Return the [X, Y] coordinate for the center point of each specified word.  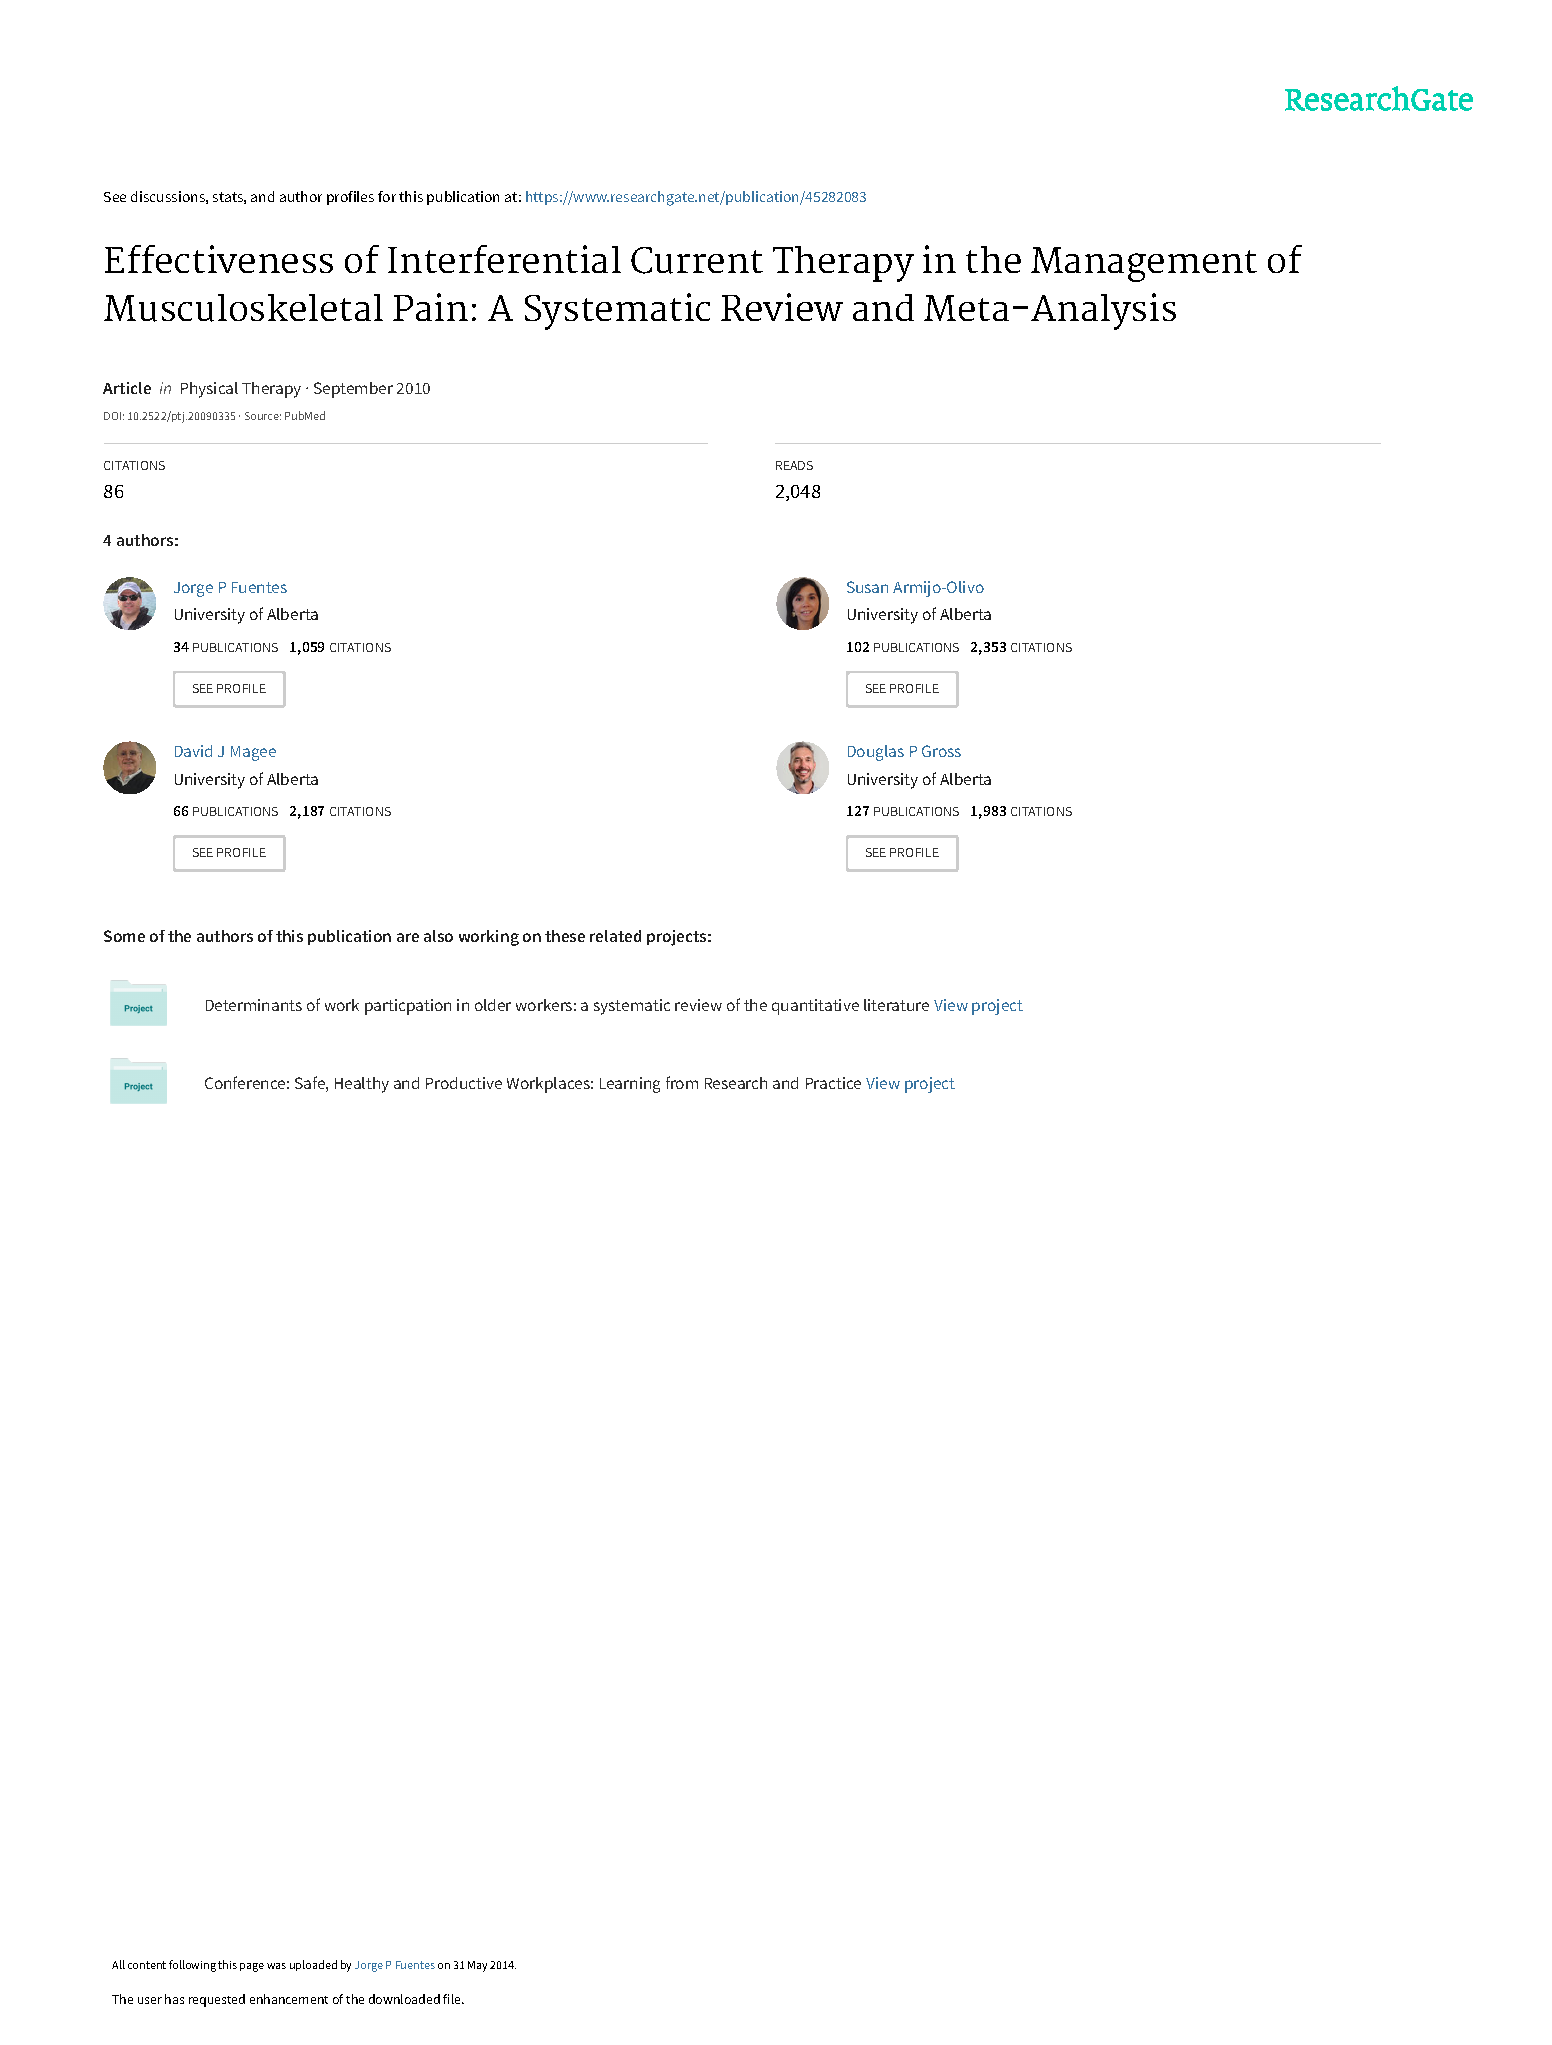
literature [896, 1005]
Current [697, 260]
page [252, 1967]
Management [1144, 264]
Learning [630, 1085]
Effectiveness [219, 259]
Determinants [254, 1005]
